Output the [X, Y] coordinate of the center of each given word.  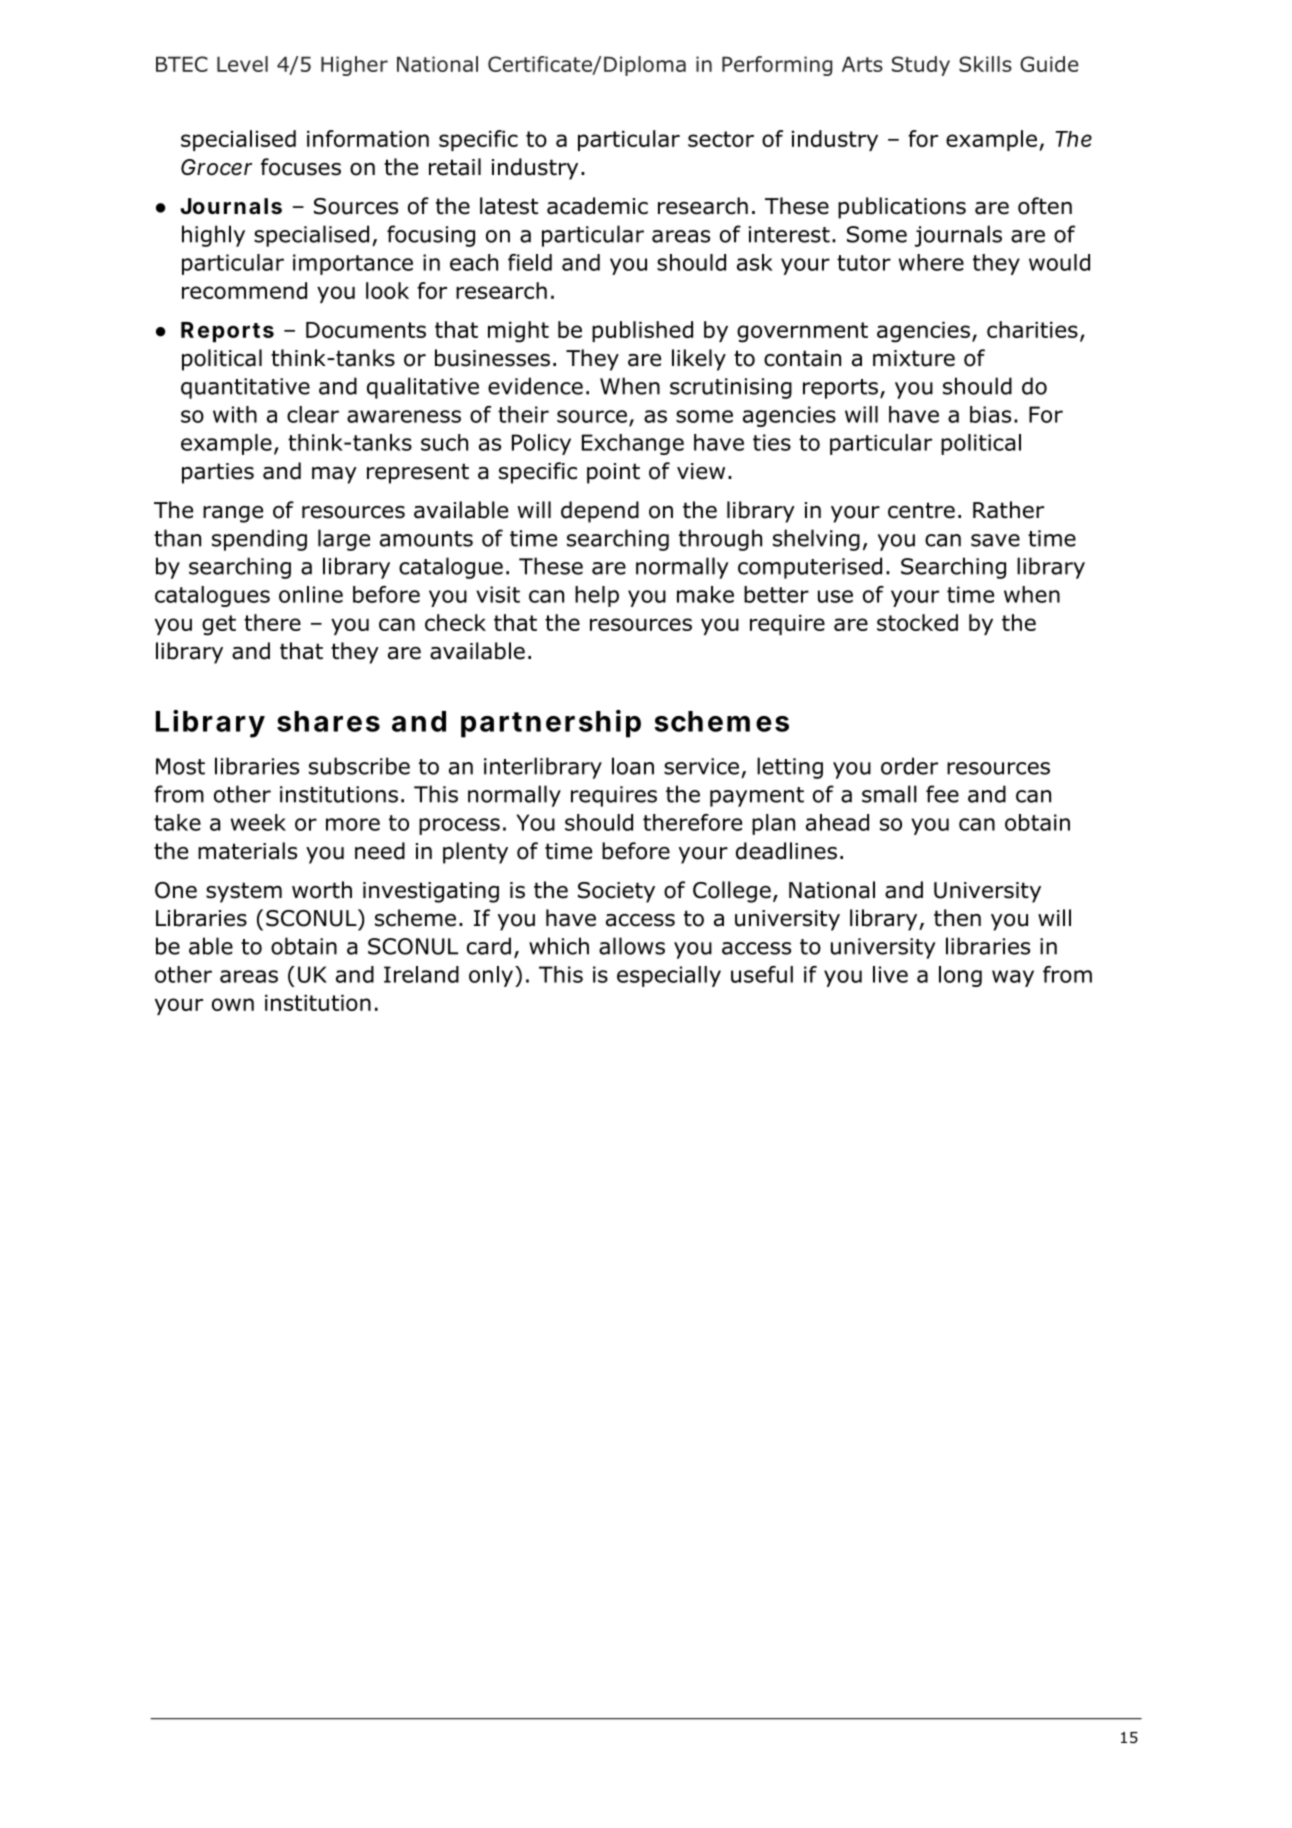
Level [242, 64]
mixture [914, 358]
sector [721, 139]
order [909, 766]
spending [259, 540]
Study [921, 66]
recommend [244, 290]
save [995, 540]
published [642, 331]
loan [633, 766]
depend [600, 512]
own [233, 1004]
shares [328, 721]
